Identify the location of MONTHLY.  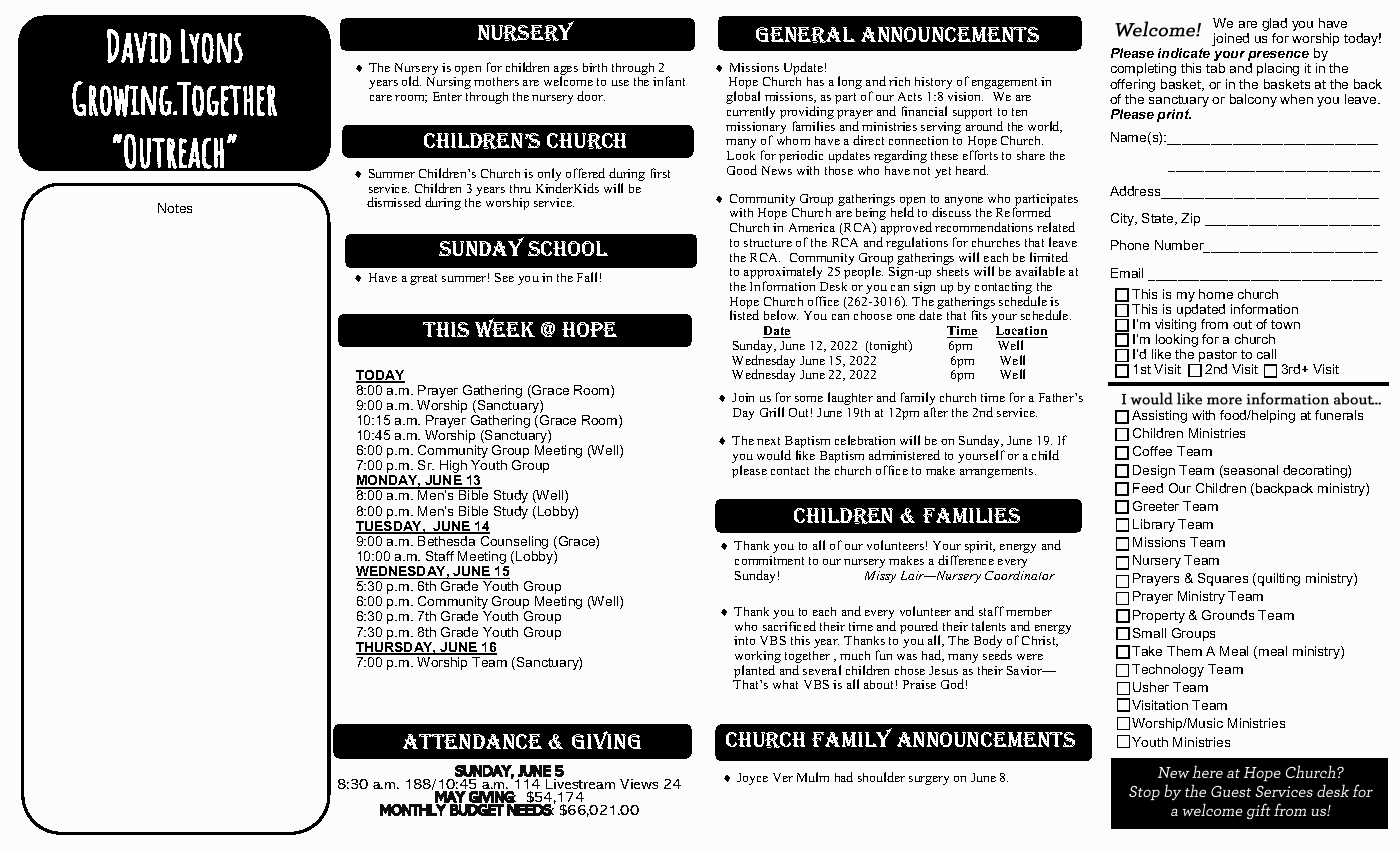
(414, 809).
